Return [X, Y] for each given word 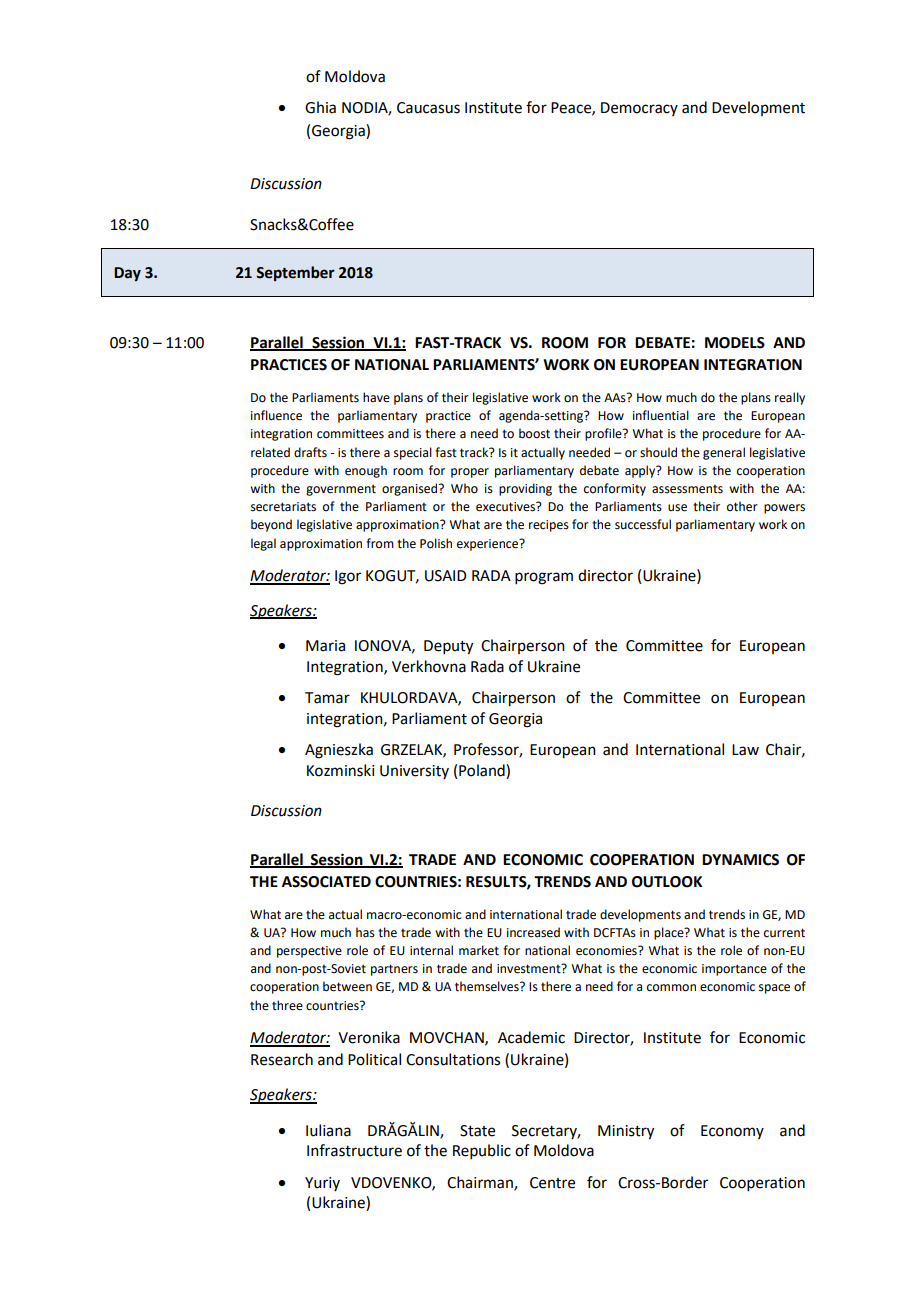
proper [470, 473]
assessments [687, 489]
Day [127, 274]
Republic [482, 1151]
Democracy [639, 109]
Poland [483, 771]
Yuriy [322, 1184]
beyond [271, 525]
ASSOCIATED [326, 882]
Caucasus [428, 108]
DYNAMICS [740, 860]
